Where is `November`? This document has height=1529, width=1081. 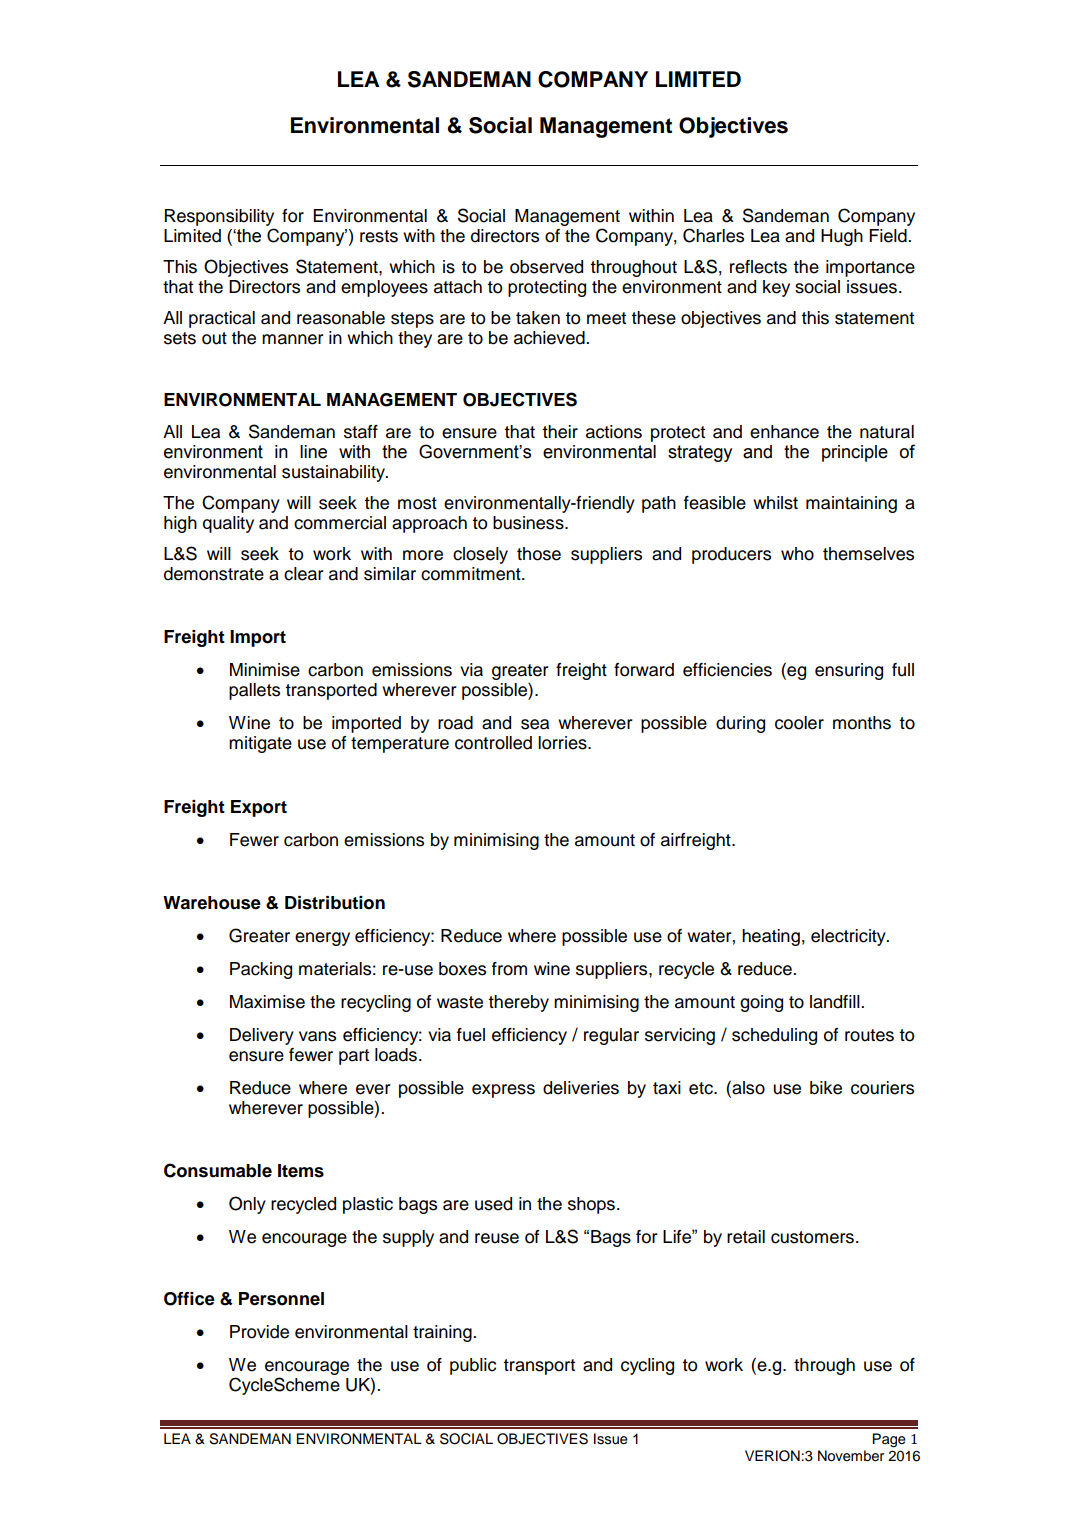 November is located at coordinates (851, 1456).
